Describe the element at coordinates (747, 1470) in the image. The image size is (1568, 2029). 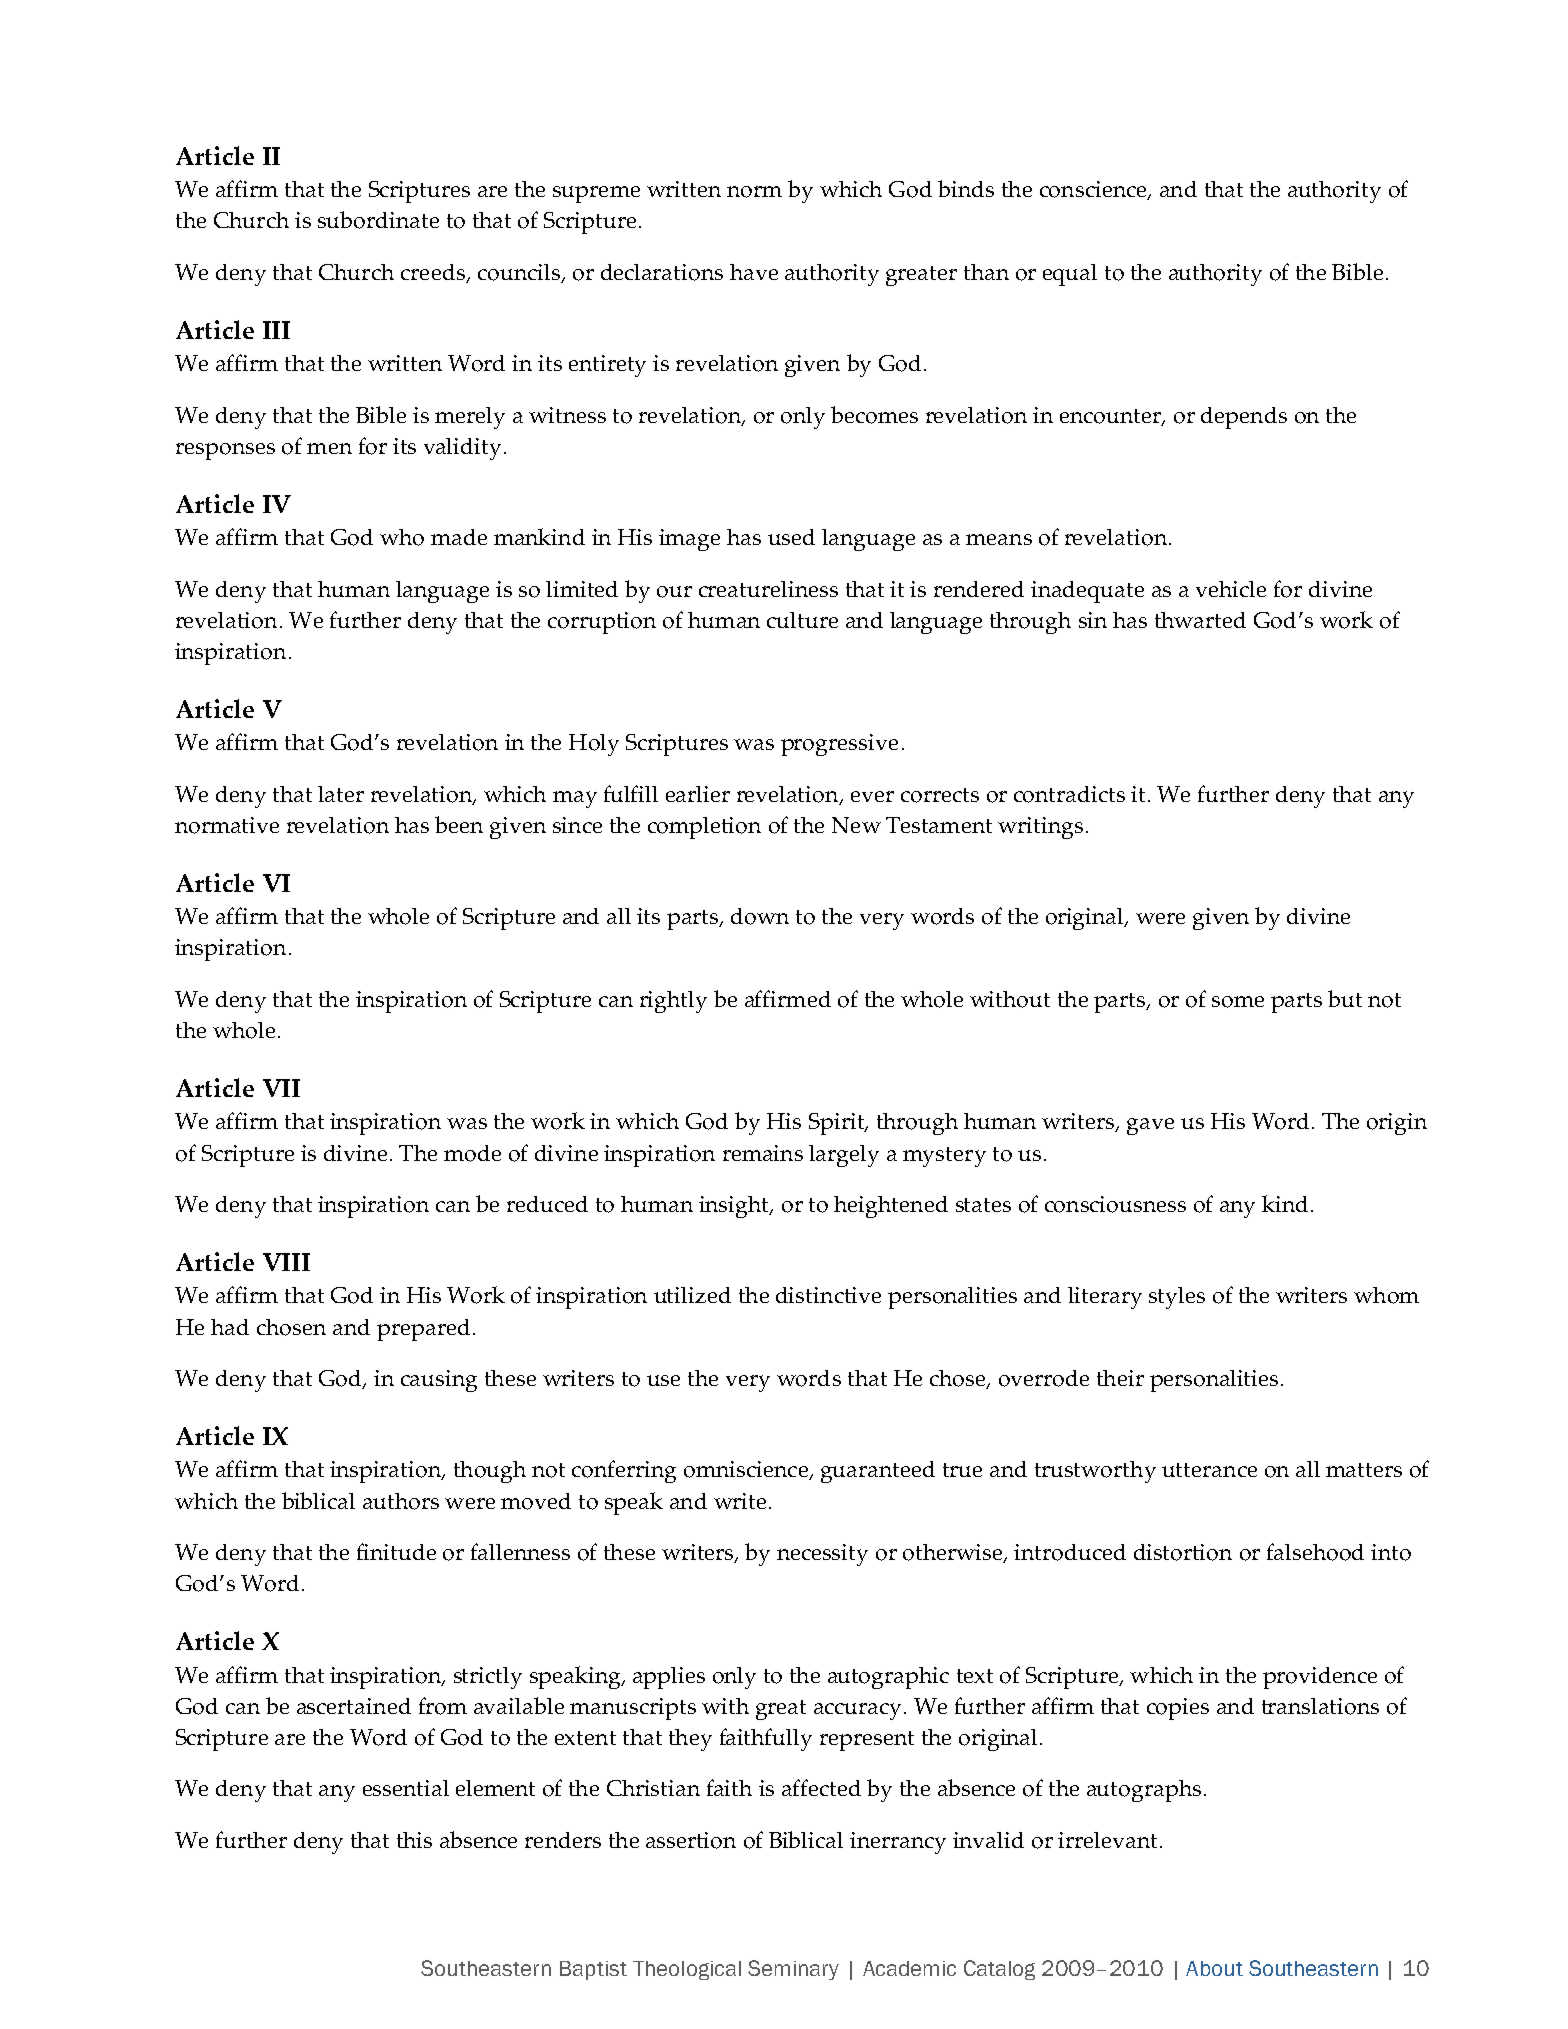
I see `omniscience` at that location.
